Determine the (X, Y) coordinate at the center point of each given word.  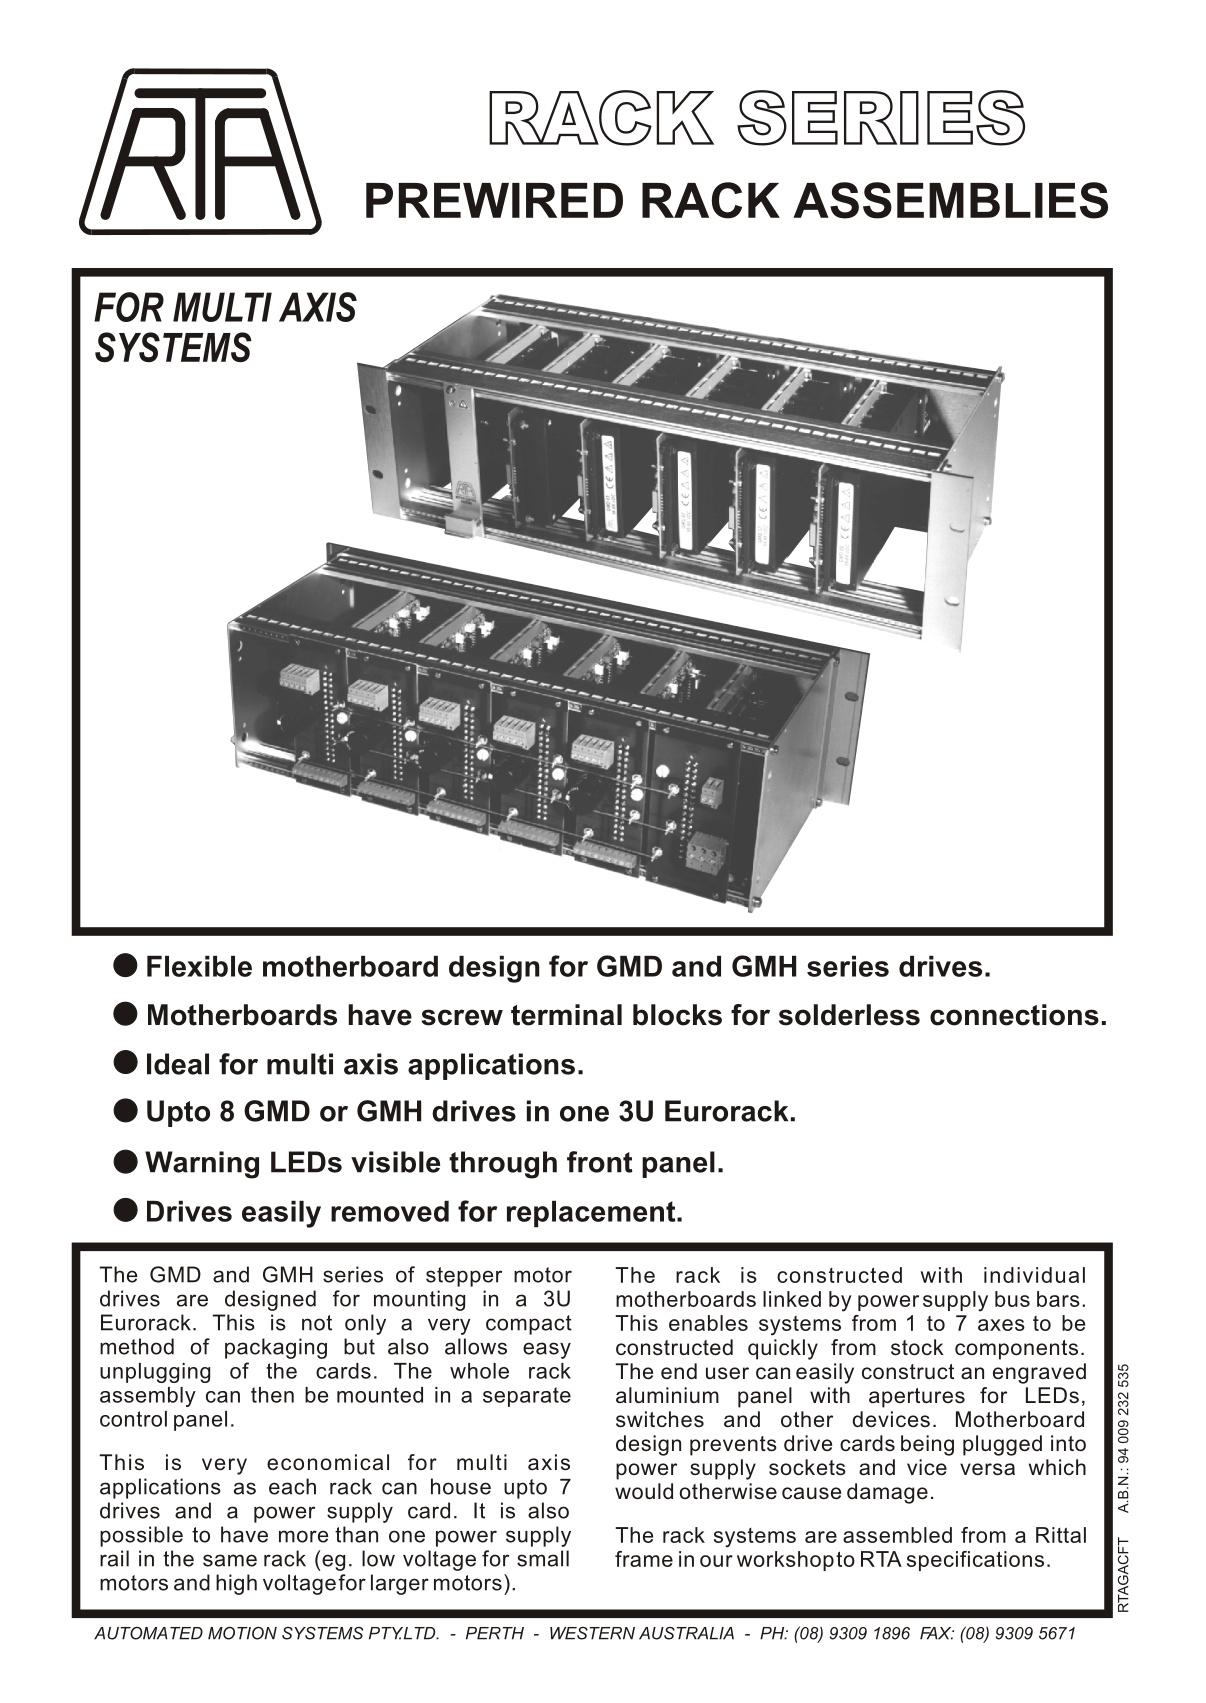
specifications (975, 1561)
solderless (849, 1015)
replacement (592, 1214)
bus (1012, 1299)
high (236, 1584)
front (600, 1162)
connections (1014, 1015)
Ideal (178, 1064)
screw (462, 1017)
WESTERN (592, 1633)
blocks (677, 1015)
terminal (566, 1015)
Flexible (199, 966)
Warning (202, 1165)
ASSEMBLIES (950, 200)
